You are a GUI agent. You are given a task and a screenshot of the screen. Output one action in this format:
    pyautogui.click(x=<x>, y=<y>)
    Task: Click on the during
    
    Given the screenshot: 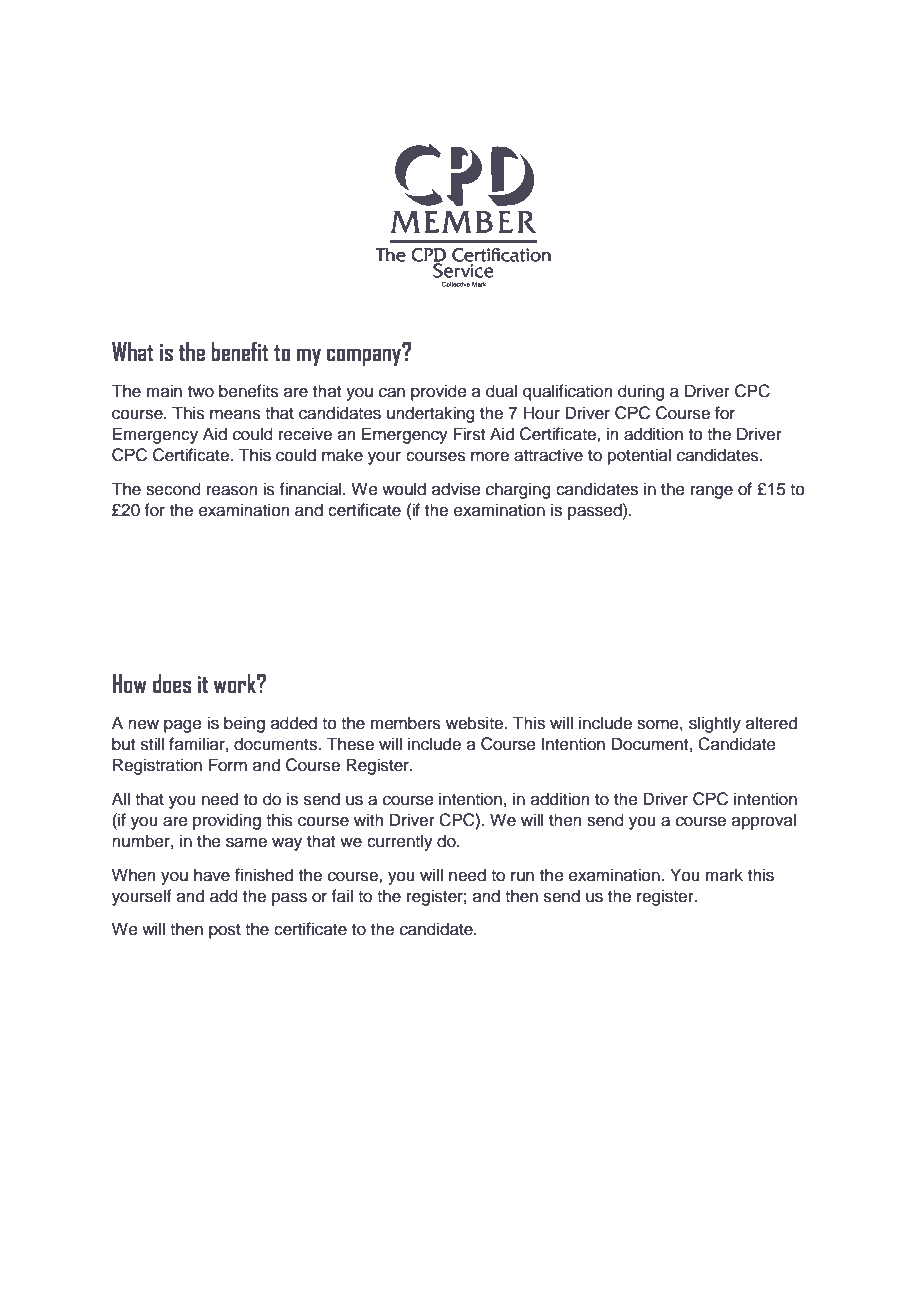 What is the action you would take?
    pyautogui.click(x=641, y=392)
